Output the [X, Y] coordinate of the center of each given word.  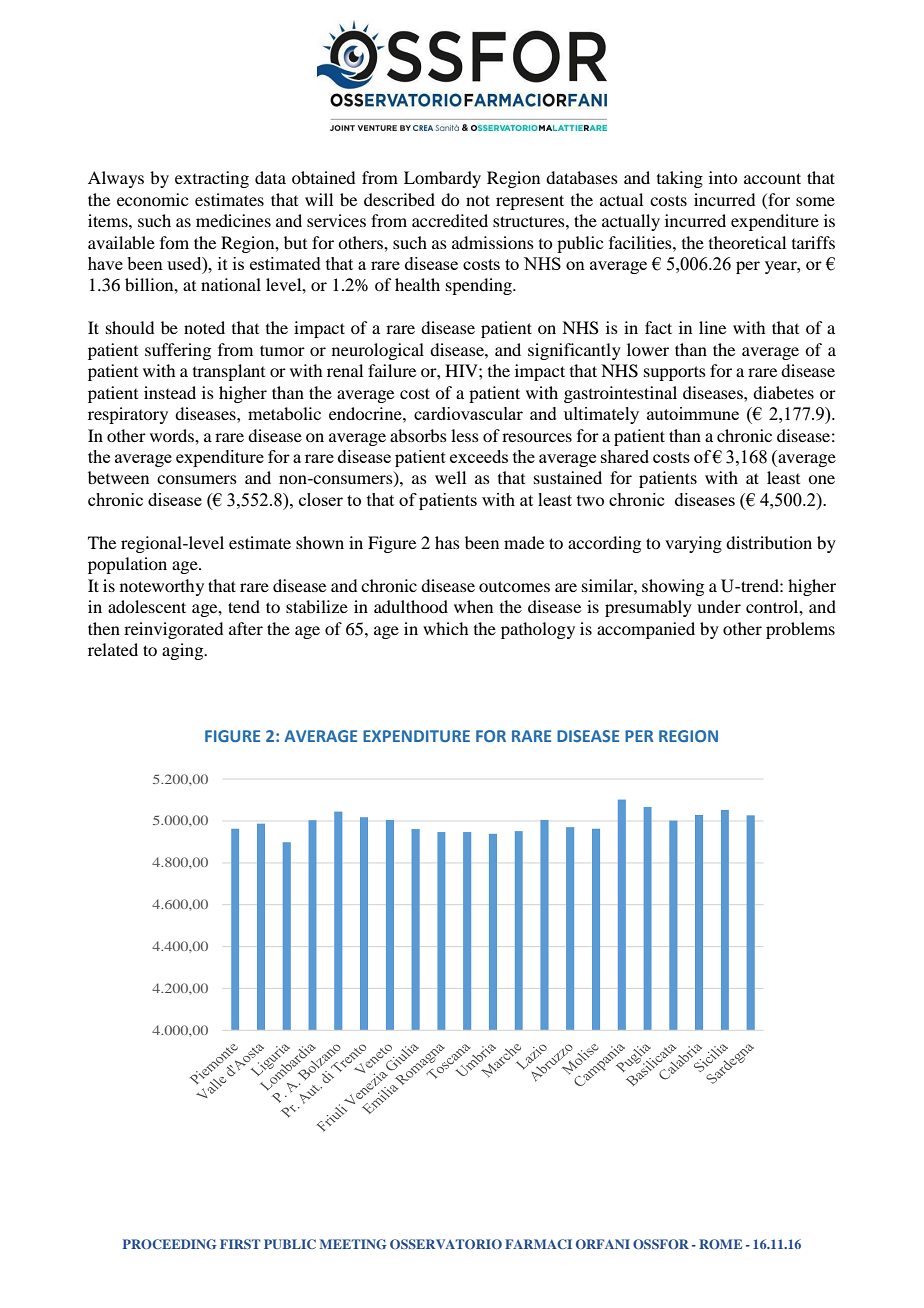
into [723, 177]
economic [152, 199]
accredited [450, 220]
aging [184, 651]
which [445, 628]
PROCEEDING [170, 1244]
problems [800, 630]
